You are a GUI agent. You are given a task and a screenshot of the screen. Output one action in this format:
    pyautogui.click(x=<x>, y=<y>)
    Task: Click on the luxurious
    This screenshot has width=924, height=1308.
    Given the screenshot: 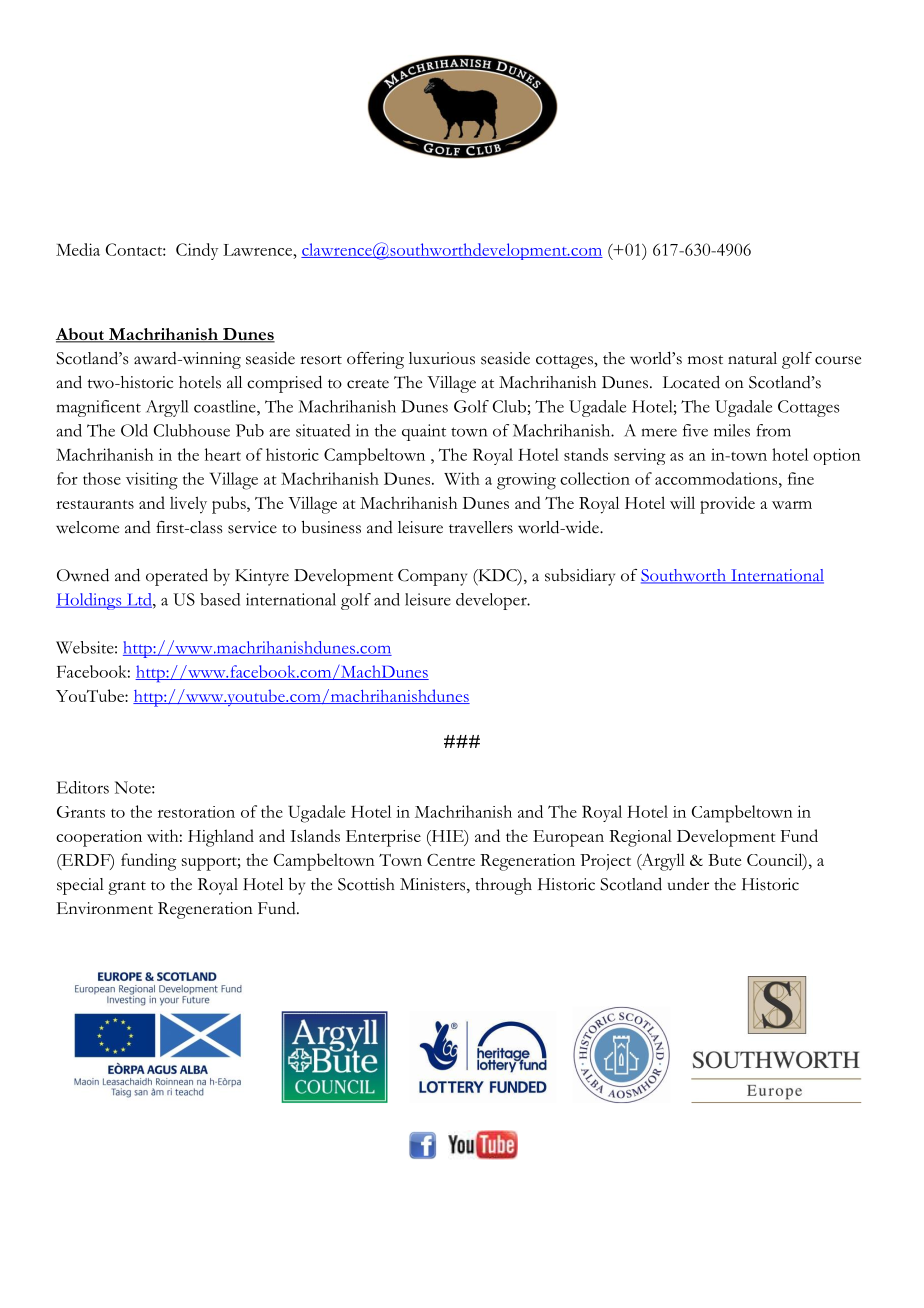 What is the action you would take?
    pyautogui.click(x=442, y=358)
